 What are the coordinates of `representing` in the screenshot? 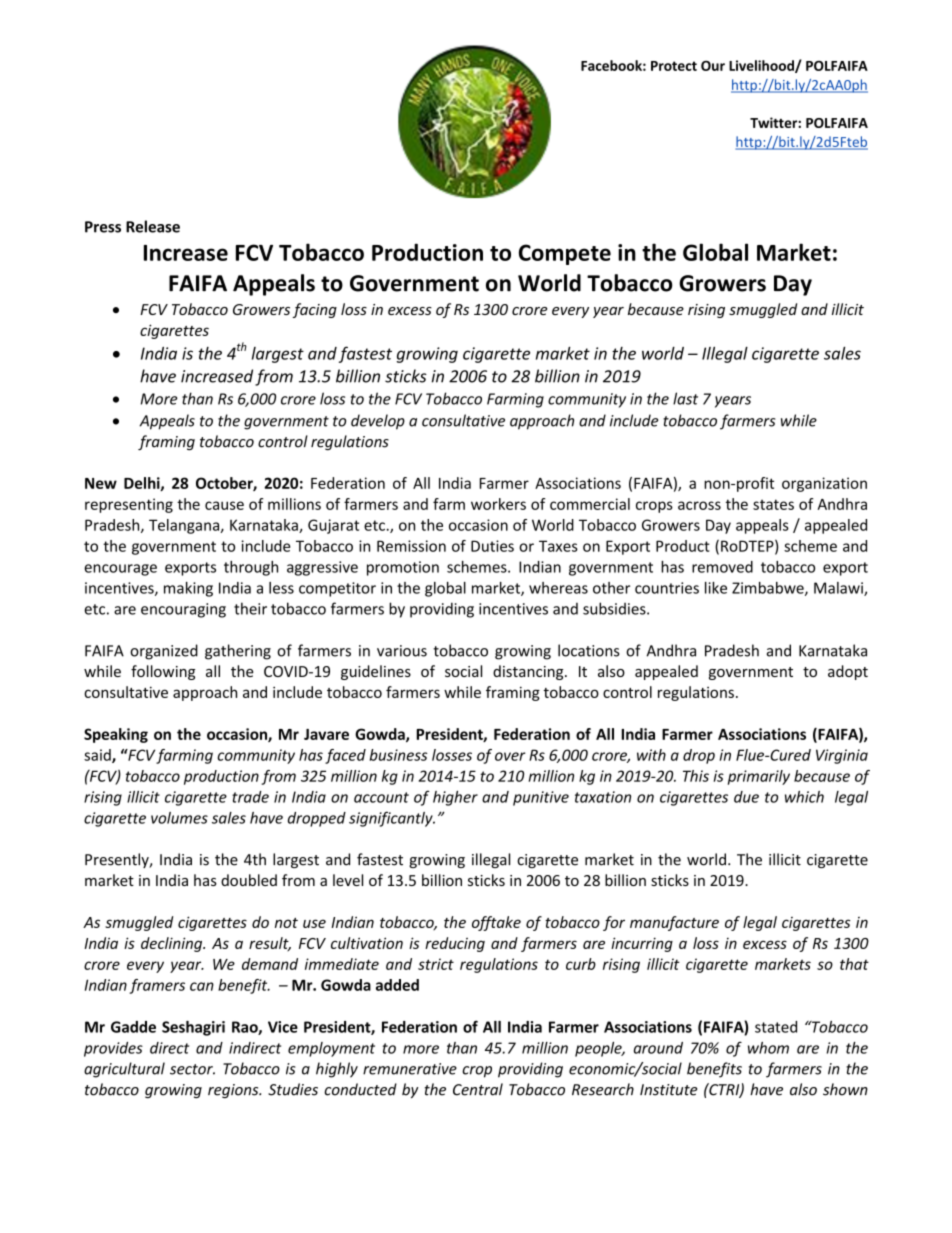 It's located at (129, 505).
